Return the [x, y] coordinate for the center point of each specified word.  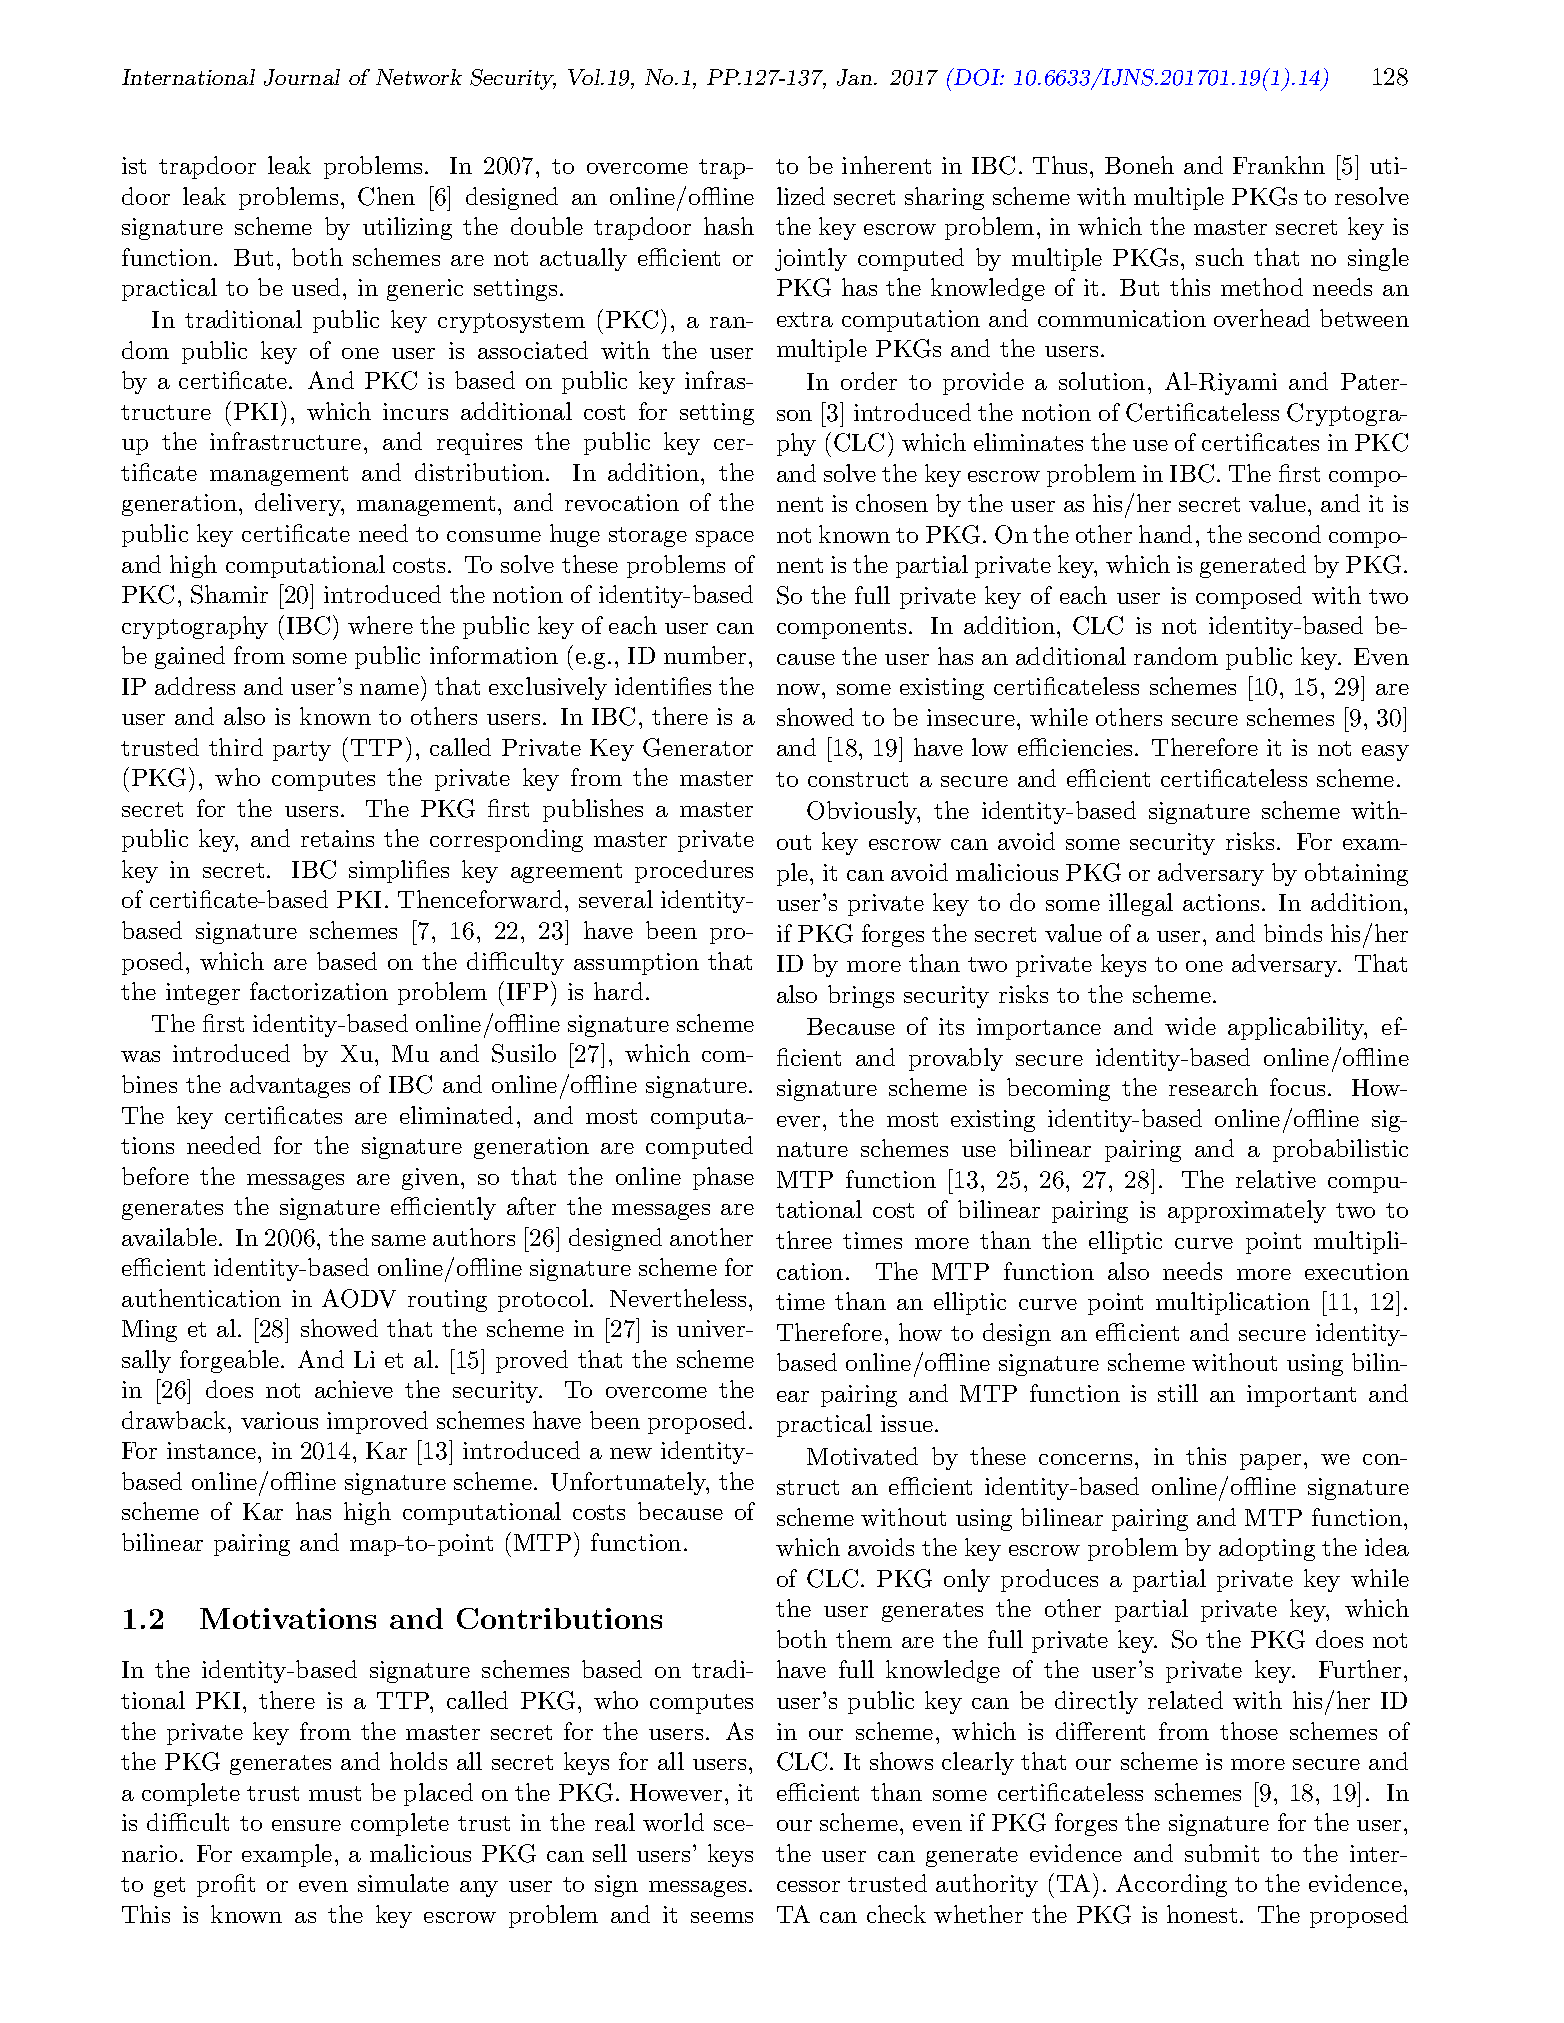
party [302, 751]
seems [722, 1917]
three [804, 1240]
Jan [854, 77]
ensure [306, 1825]
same [399, 1240]
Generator [698, 747]
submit [1222, 1853]
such [1220, 257]
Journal [302, 77]
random [1176, 656]
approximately [1247, 1211]
